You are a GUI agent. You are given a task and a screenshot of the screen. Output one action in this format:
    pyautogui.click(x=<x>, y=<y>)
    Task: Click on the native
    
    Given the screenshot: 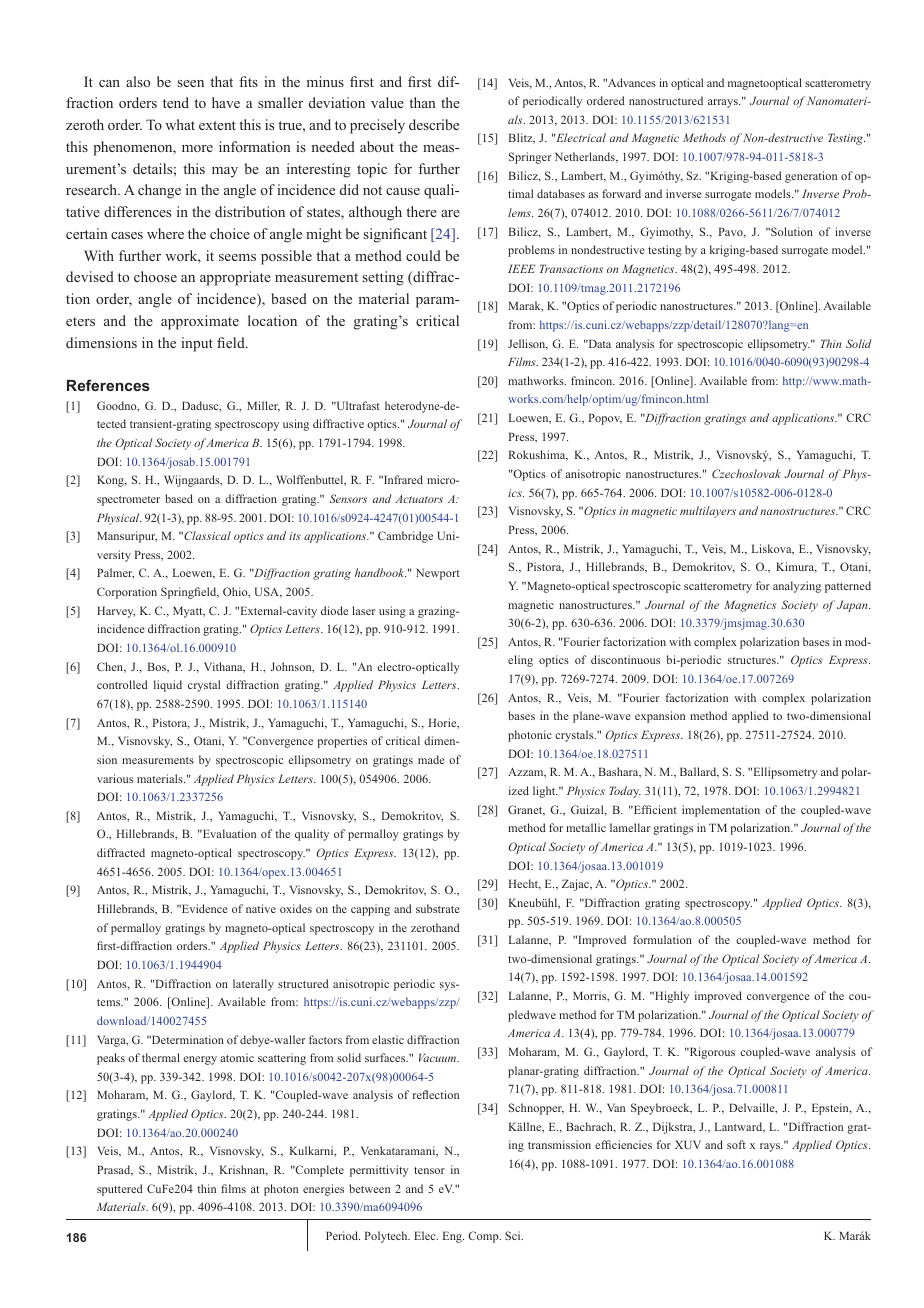 What is the action you would take?
    pyautogui.click(x=261, y=908)
